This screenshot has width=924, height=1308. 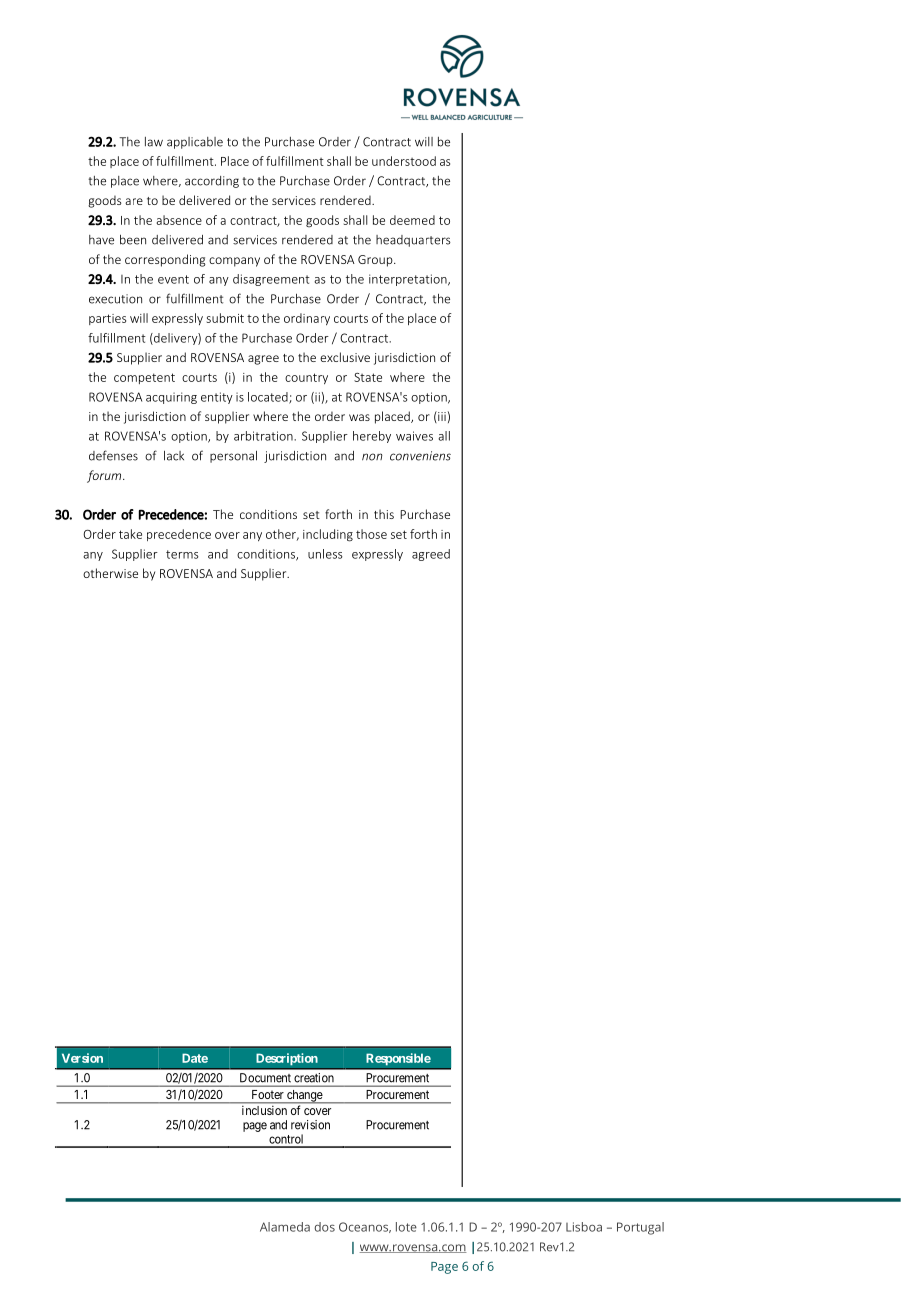 I want to click on lack, so click(x=174, y=456).
